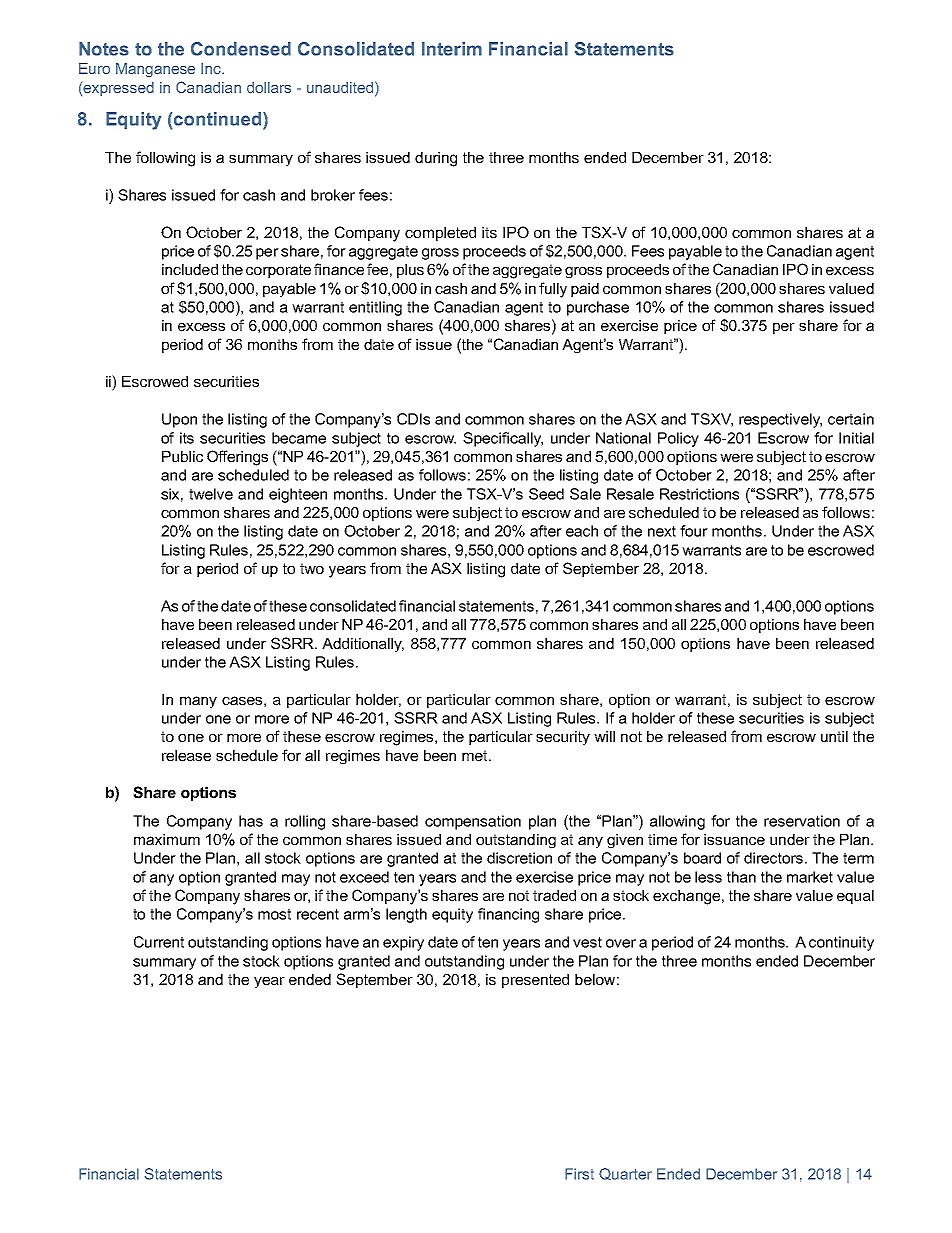  Describe the element at coordinates (159, 942) in the screenshot. I see `Current` at that location.
